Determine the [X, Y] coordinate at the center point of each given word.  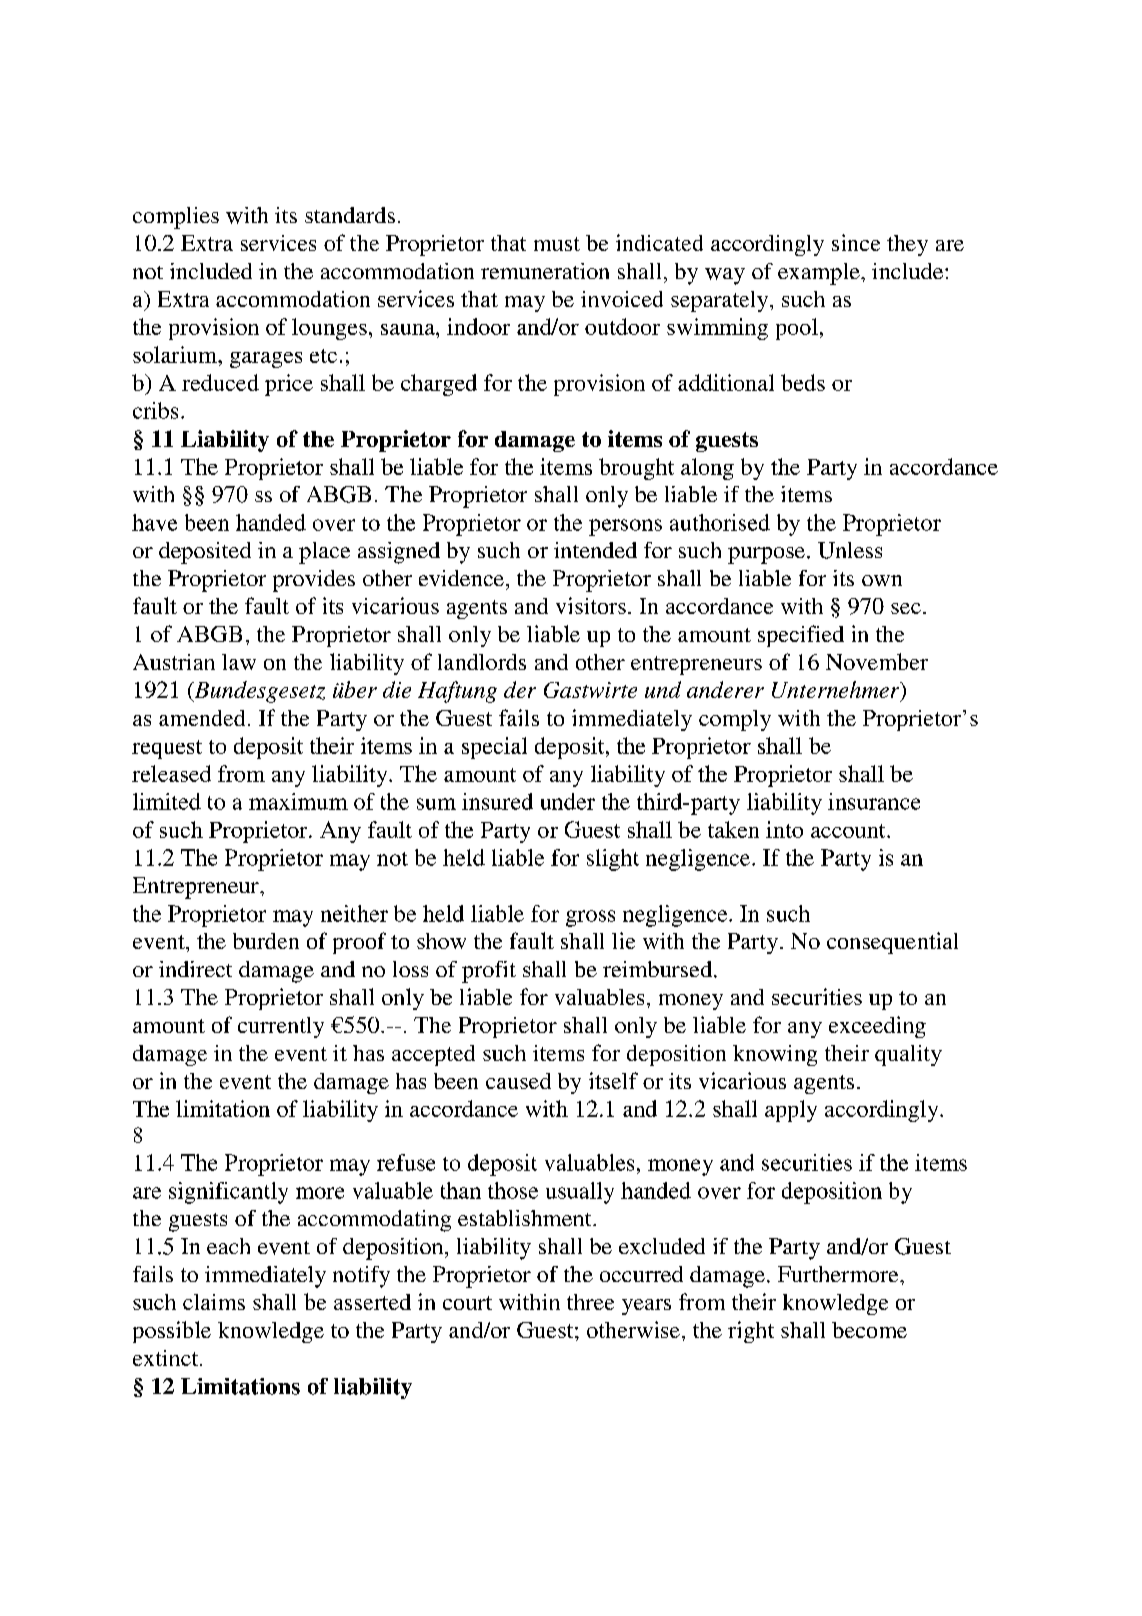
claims [214, 1302]
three [590, 1302]
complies [176, 218]
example [820, 274]
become [869, 1330]
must [557, 244]
